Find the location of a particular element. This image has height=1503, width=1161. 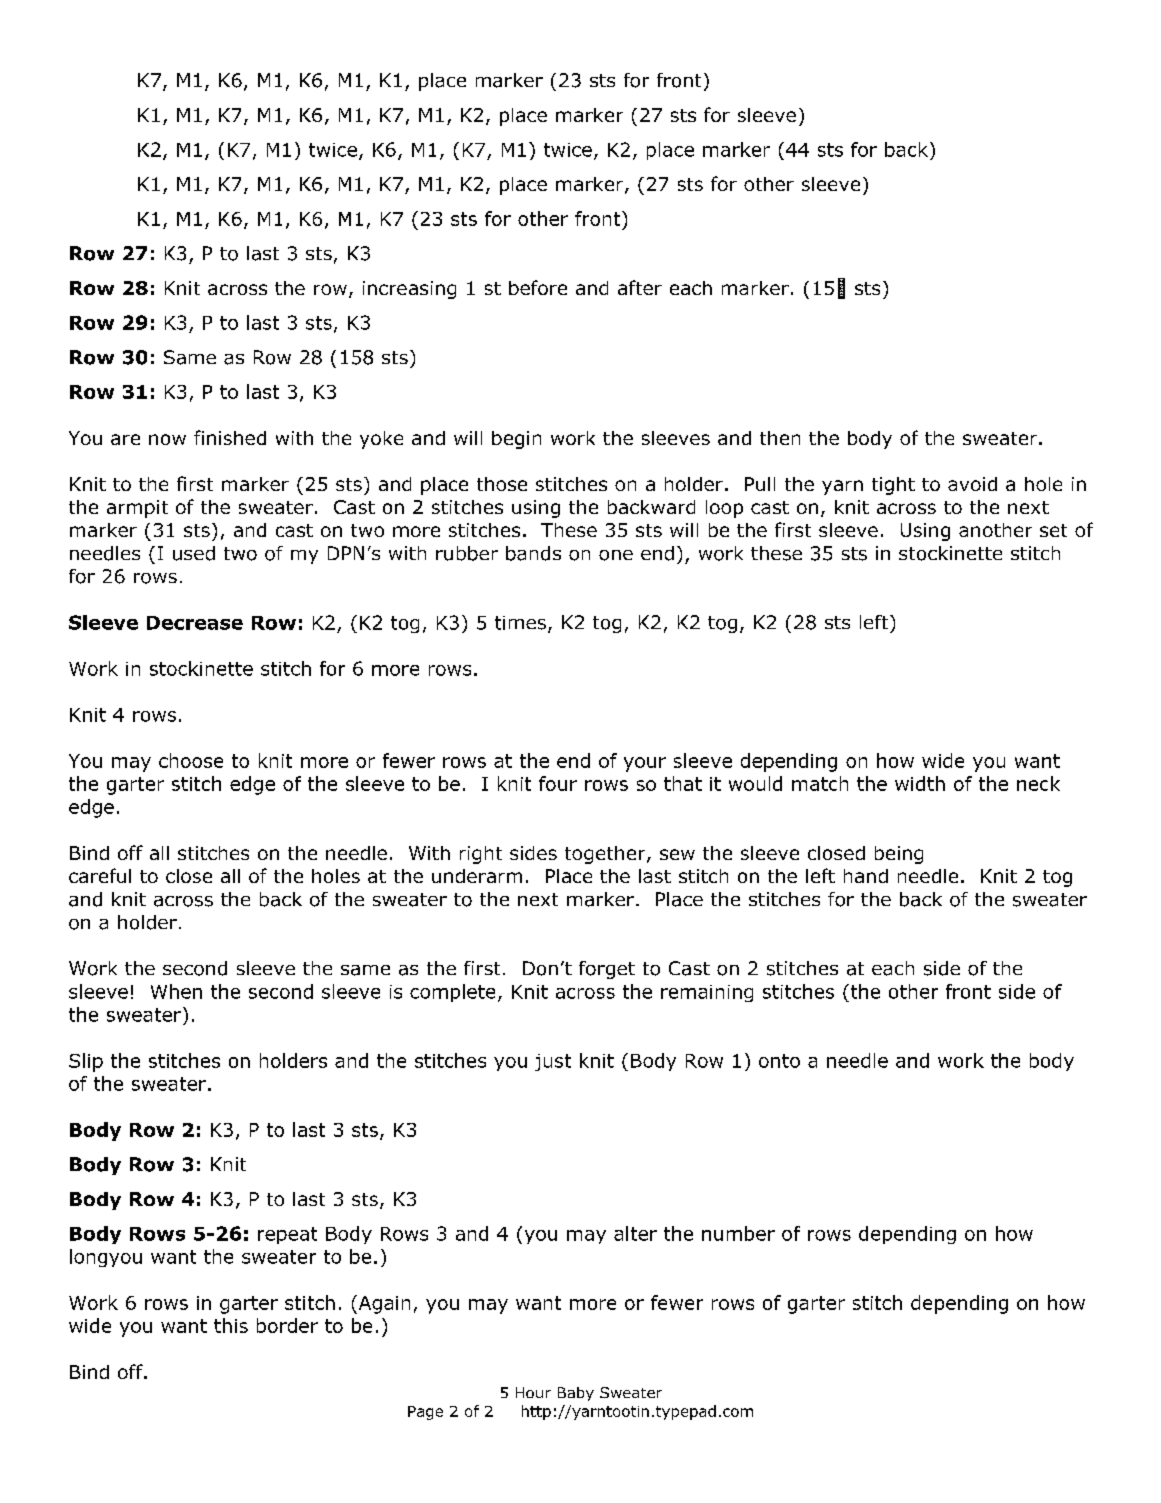

width is located at coordinates (920, 783).
